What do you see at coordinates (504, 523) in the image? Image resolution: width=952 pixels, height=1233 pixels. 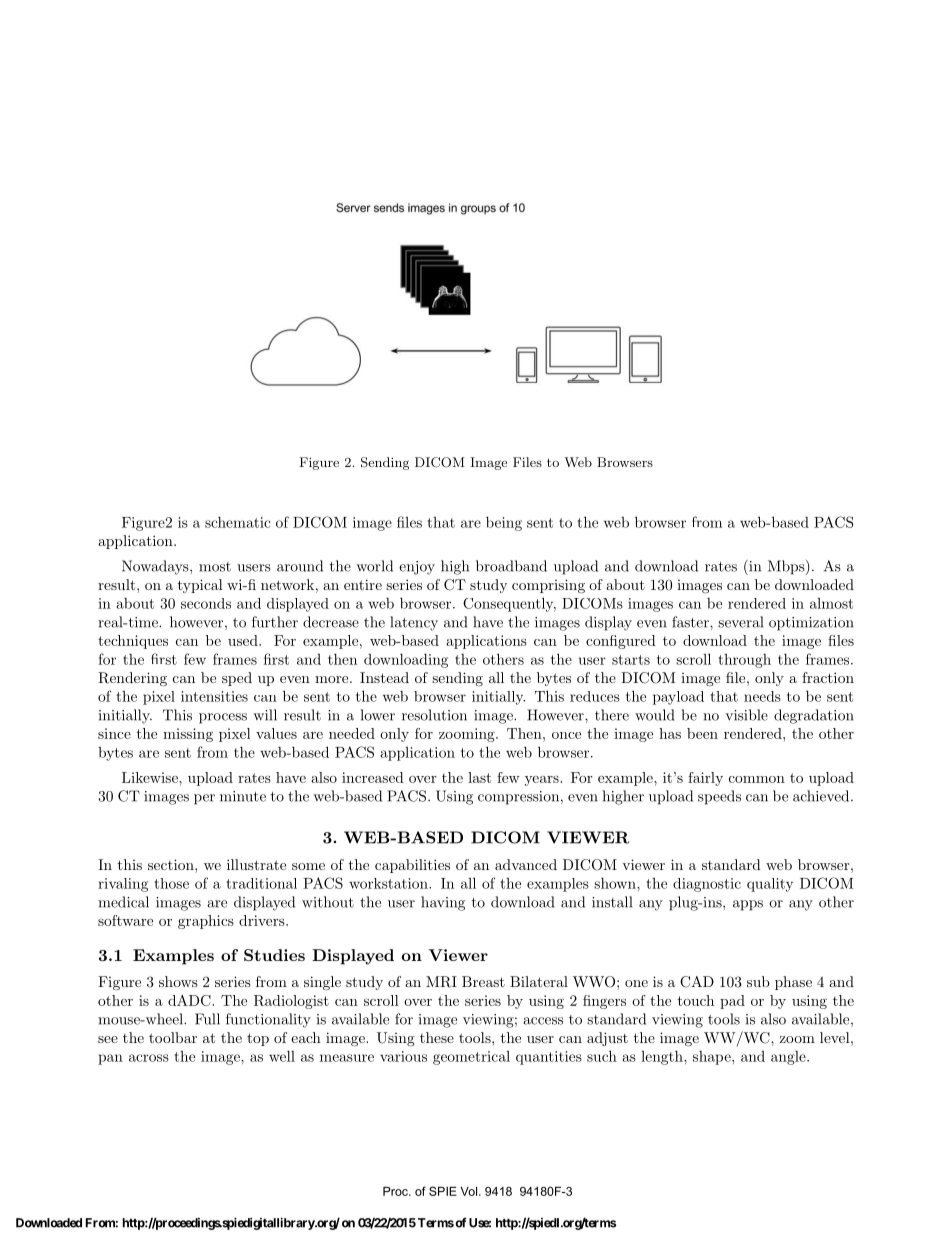 I see `being` at bounding box center [504, 523].
